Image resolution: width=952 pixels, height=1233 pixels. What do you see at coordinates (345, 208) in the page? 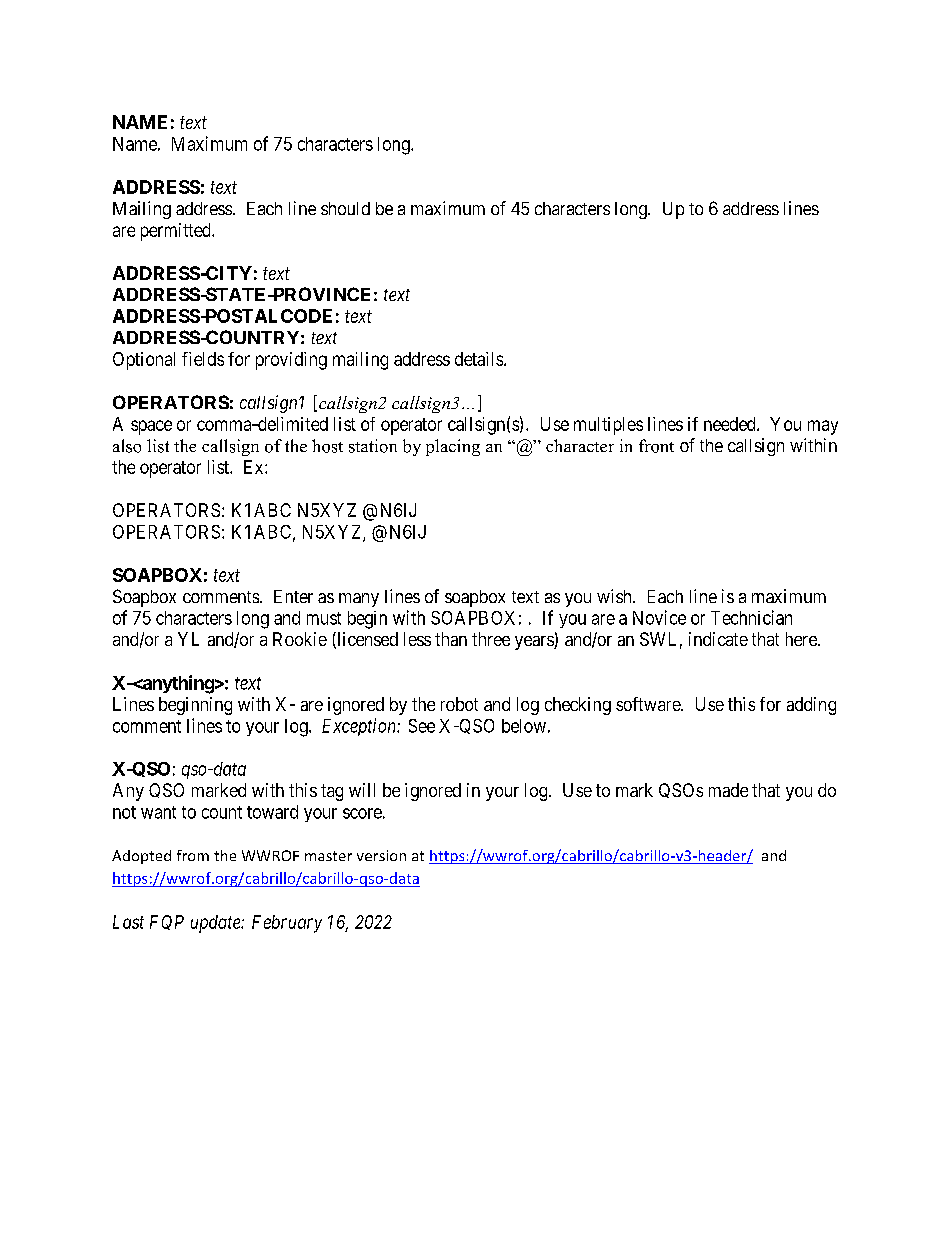
I see `should` at bounding box center [345, 208].
